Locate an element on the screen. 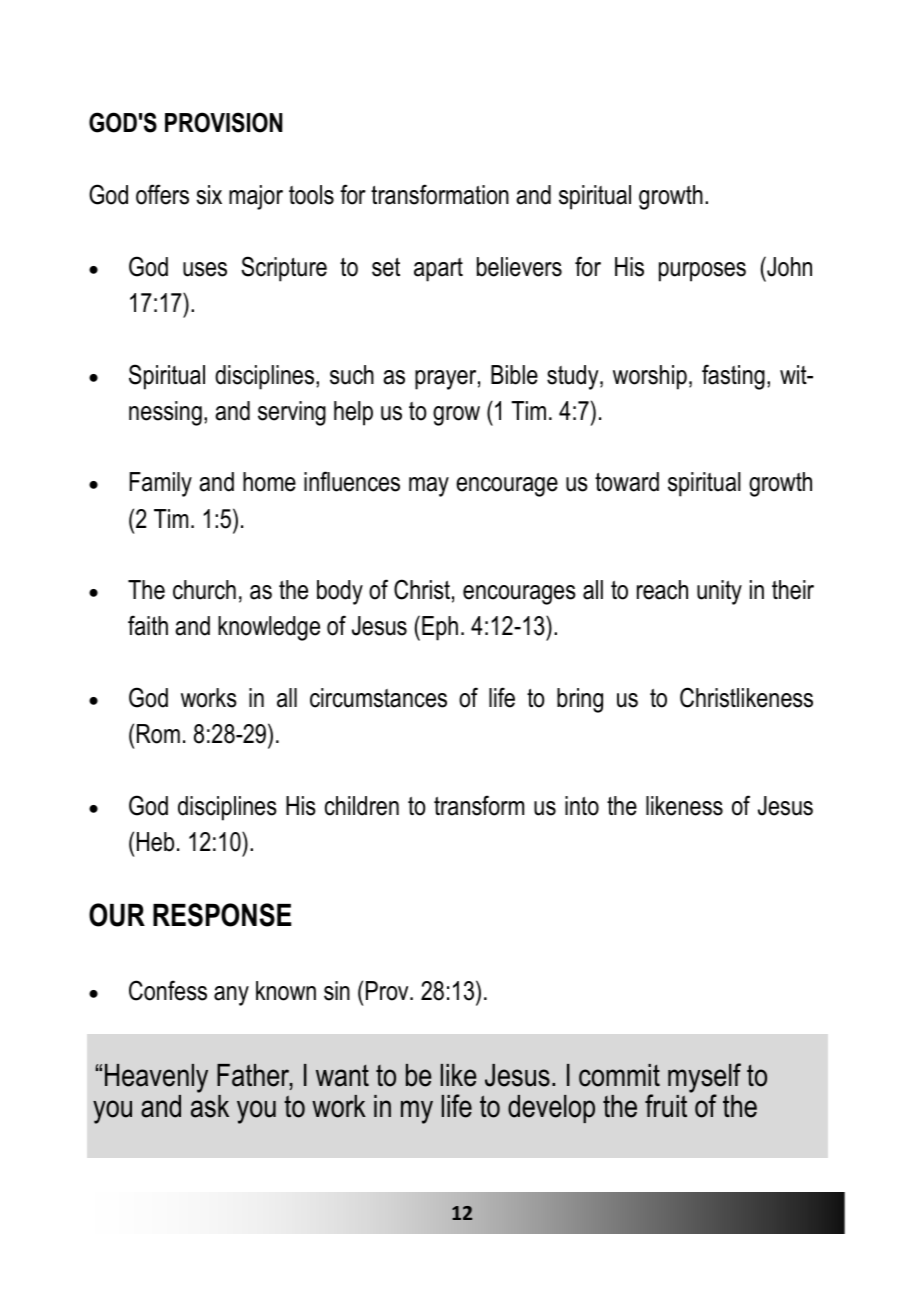 The width and height of the screenshot is (924, 1313). apart is located at coordinates (438, 270).
